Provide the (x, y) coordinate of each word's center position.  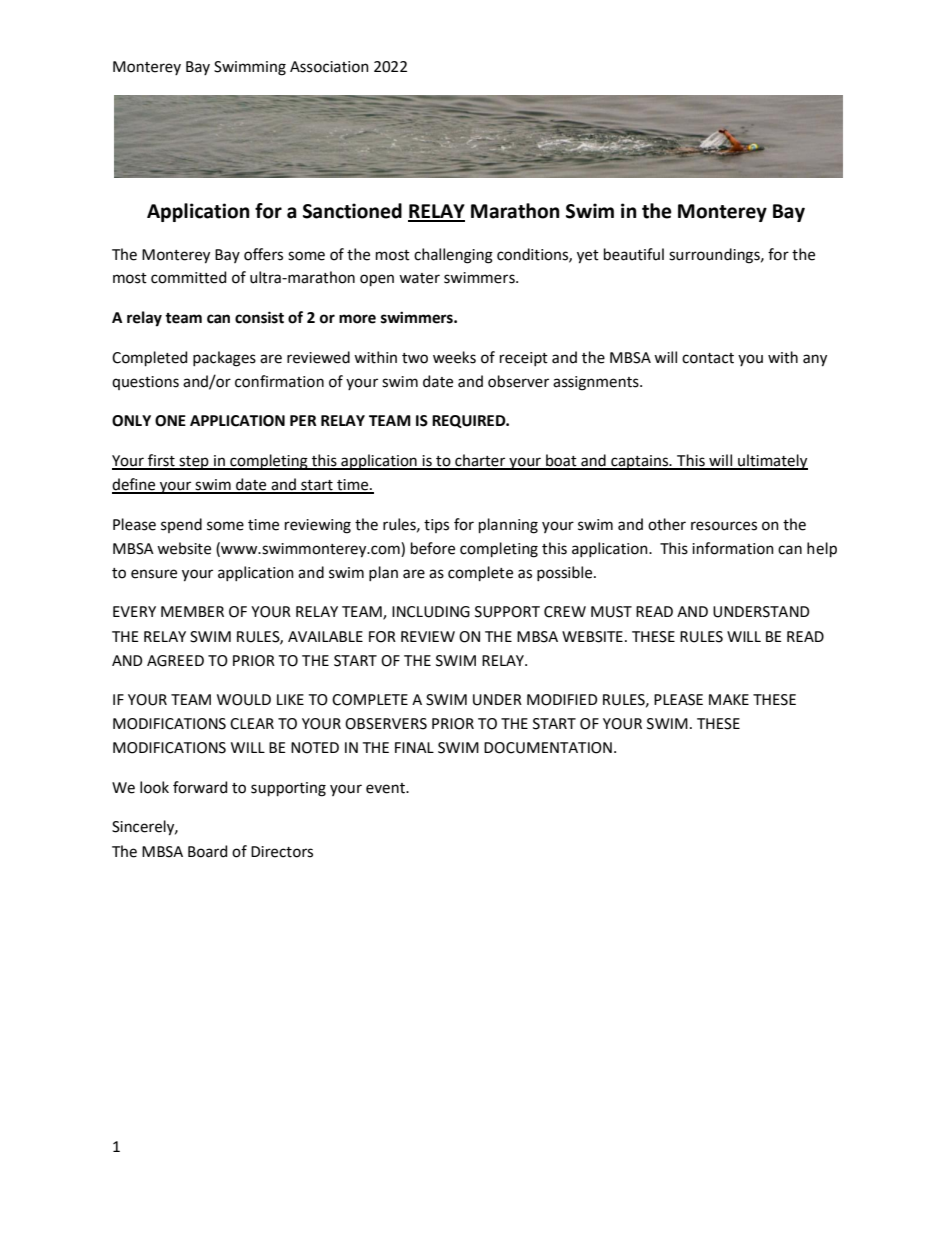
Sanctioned (352, 211)
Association (329, 67)
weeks (454, 357)
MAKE (729, 699)
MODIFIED (562, 700)
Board (207, 851)
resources (724, 526)
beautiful (634, 254)
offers (263, 254)
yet (588, 257)
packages (224, 359)
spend (181, 525)
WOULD (244, 700)
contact (708, 358)
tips (436, 526)
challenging (453, 256)
